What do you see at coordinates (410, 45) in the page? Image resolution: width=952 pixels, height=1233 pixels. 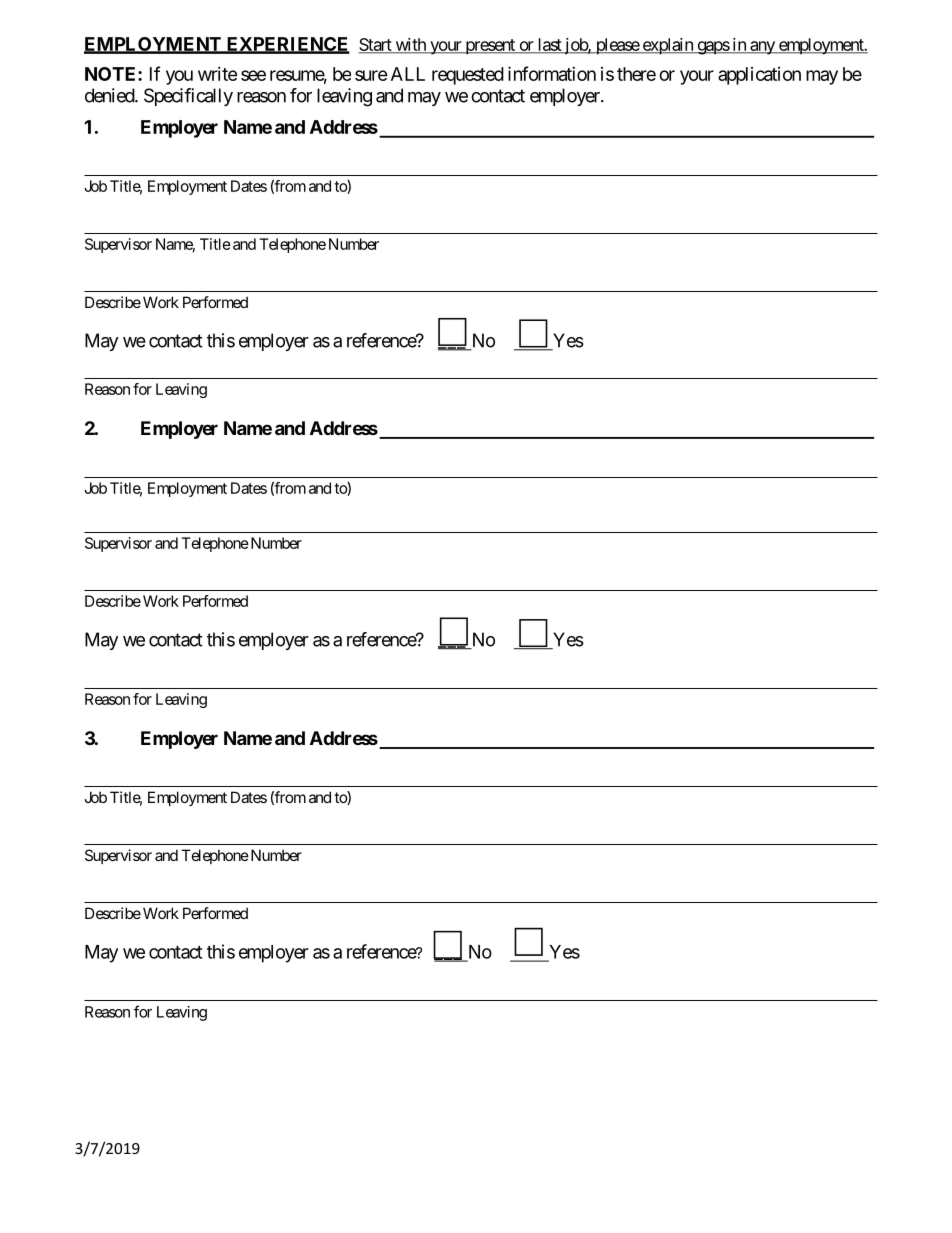 I see `with` at bounding box center [410, 45].
